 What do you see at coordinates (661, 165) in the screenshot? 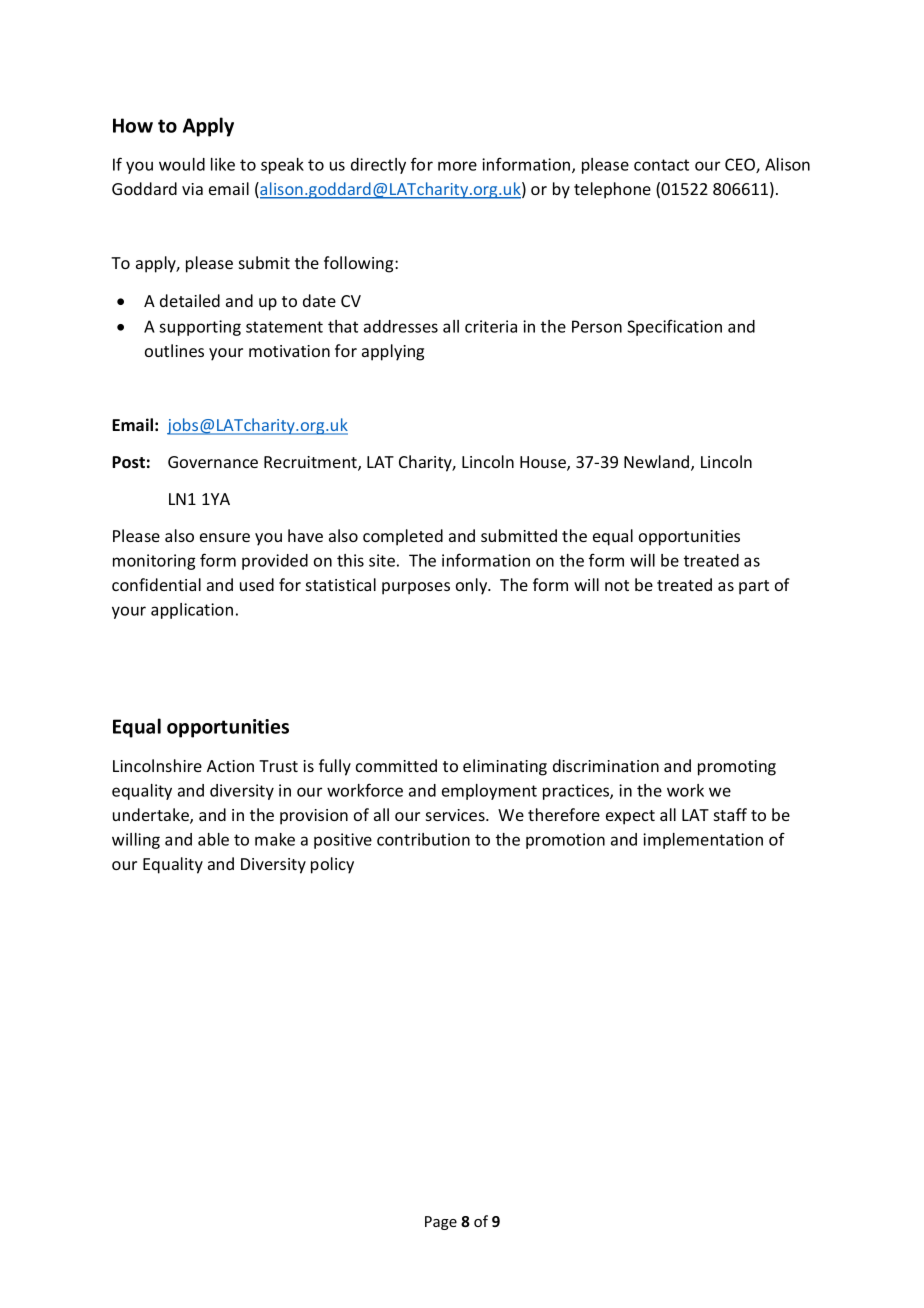
I see `contact` at bounding box center [661, 165].
